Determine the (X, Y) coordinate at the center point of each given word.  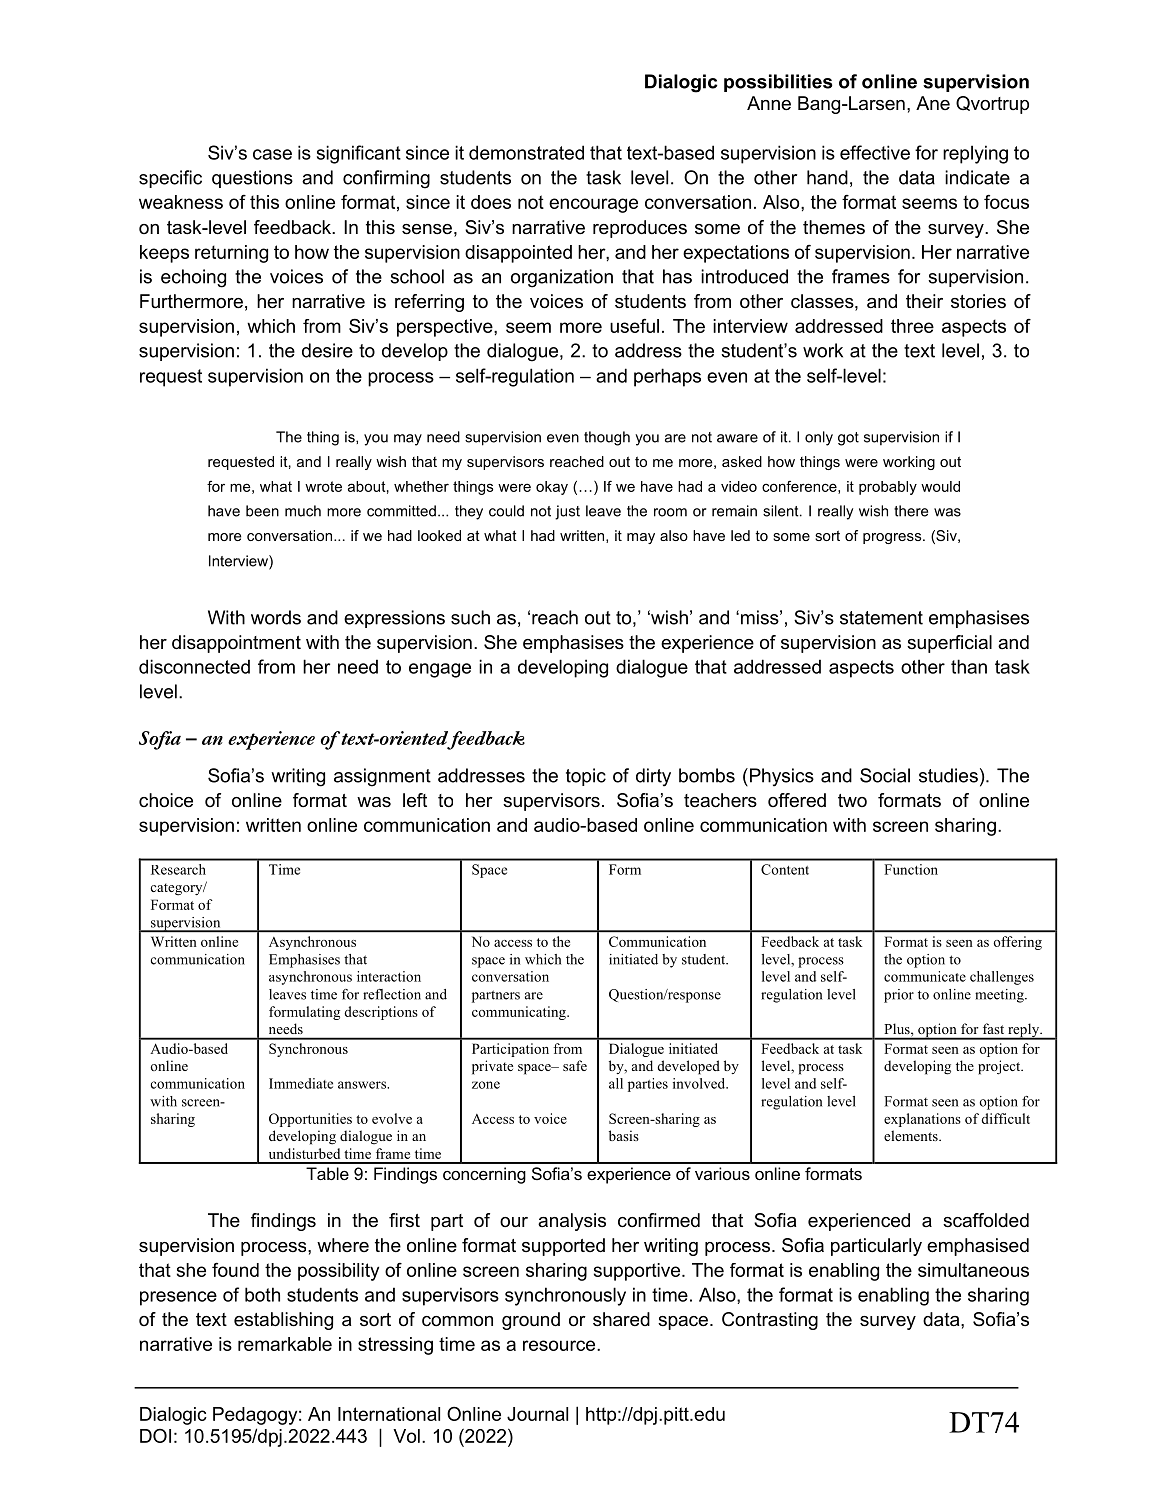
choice (166, 800)
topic (586, 777)
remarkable (285, 1344)
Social (885, 775)
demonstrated (526, 152)
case (272, 154)
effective (875, 152)
